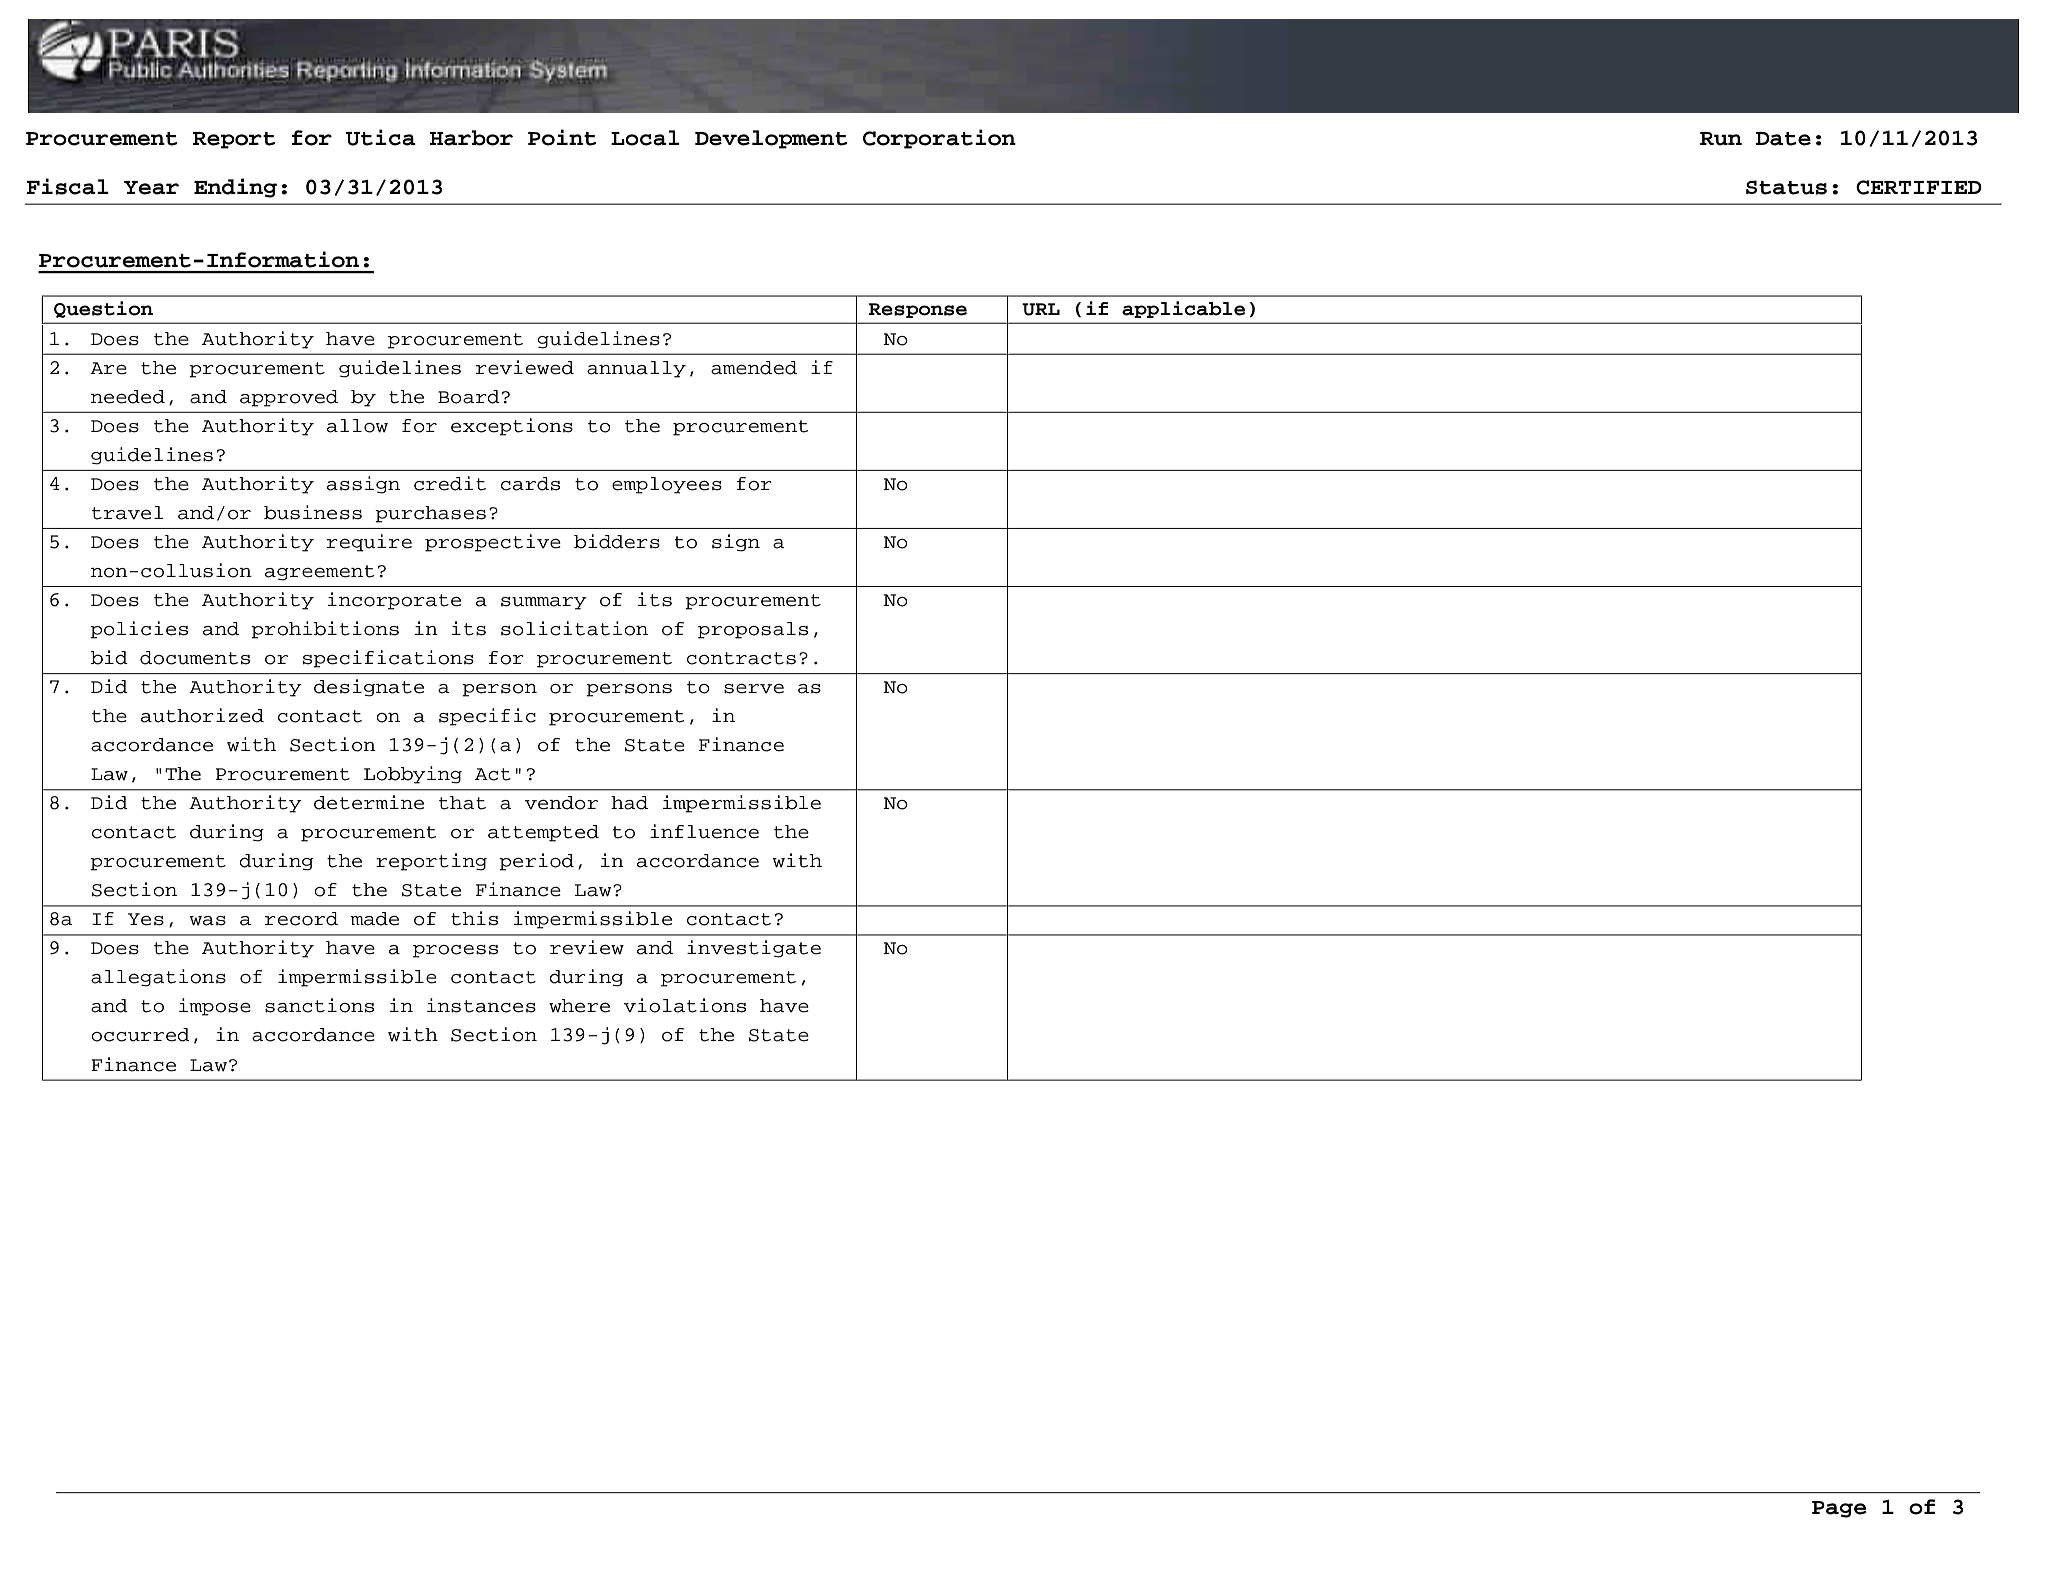  Describe the element at coordinates (357, 426) in the image. I see `allow` at that location.
